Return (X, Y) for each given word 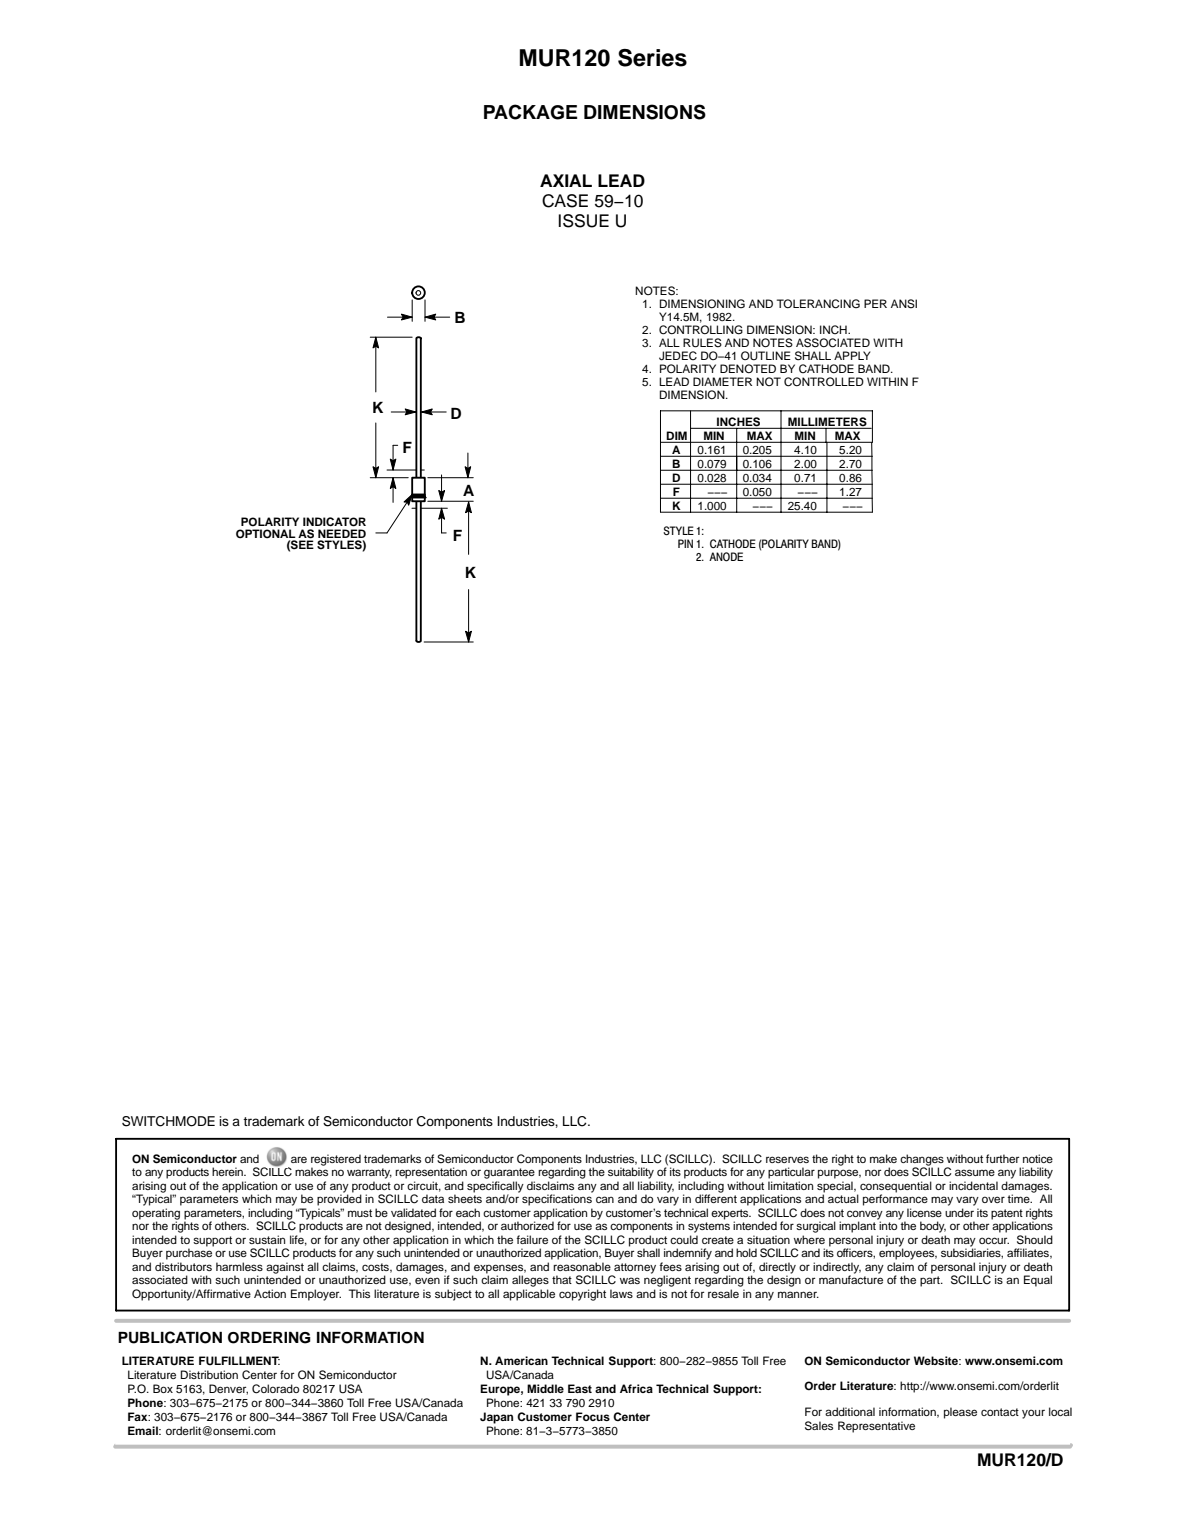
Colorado (275, 1389)
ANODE (726, 557)
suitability (631, 1173)
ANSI (904, 304)
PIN (685, 543)
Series (652, 58)
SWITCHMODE (168, 1121)
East (580, 1388)
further (1002, 1158)
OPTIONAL (266, 534)
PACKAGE (530, 112)
